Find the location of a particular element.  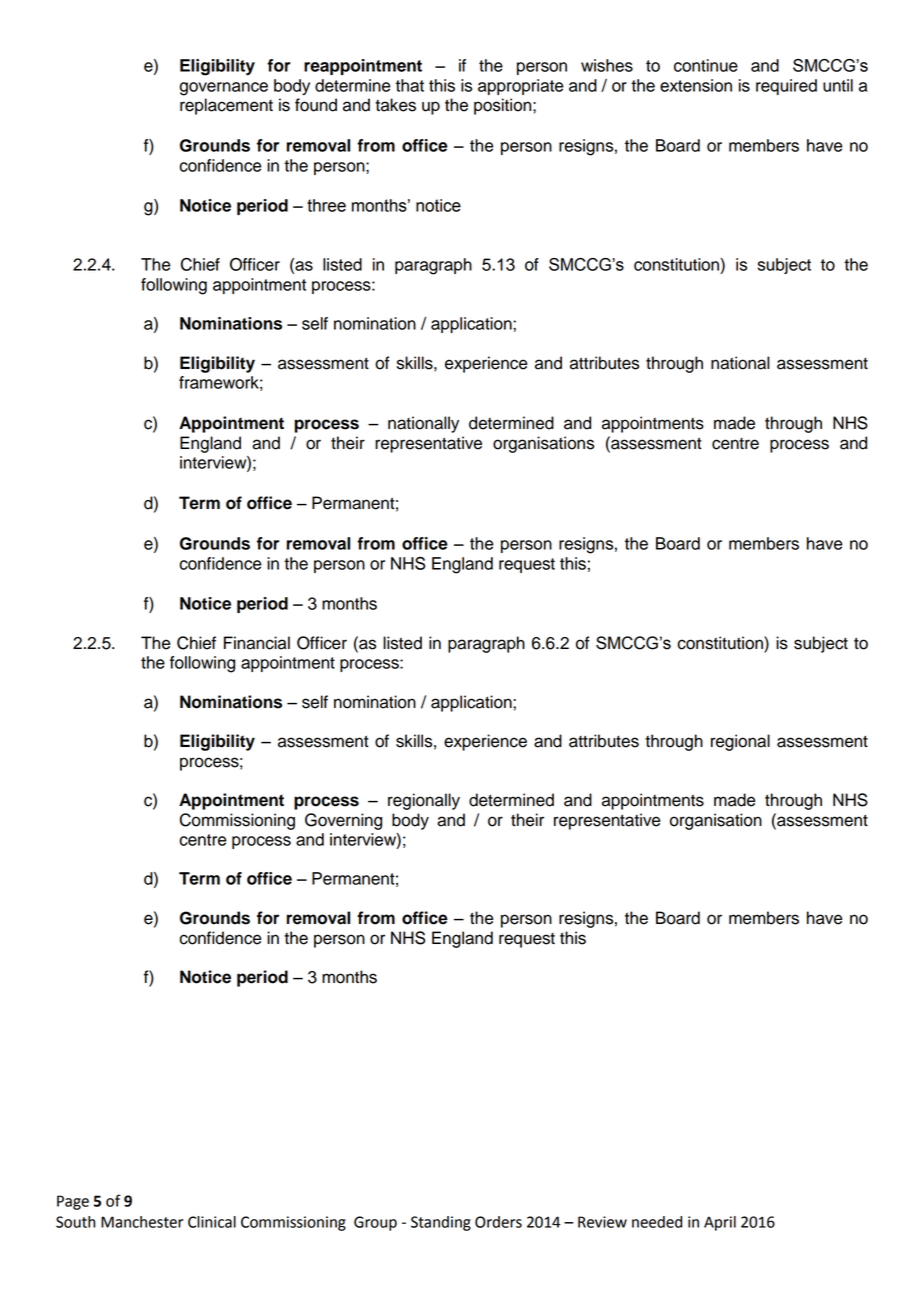

Page is located at coordinates (73, 1202).
